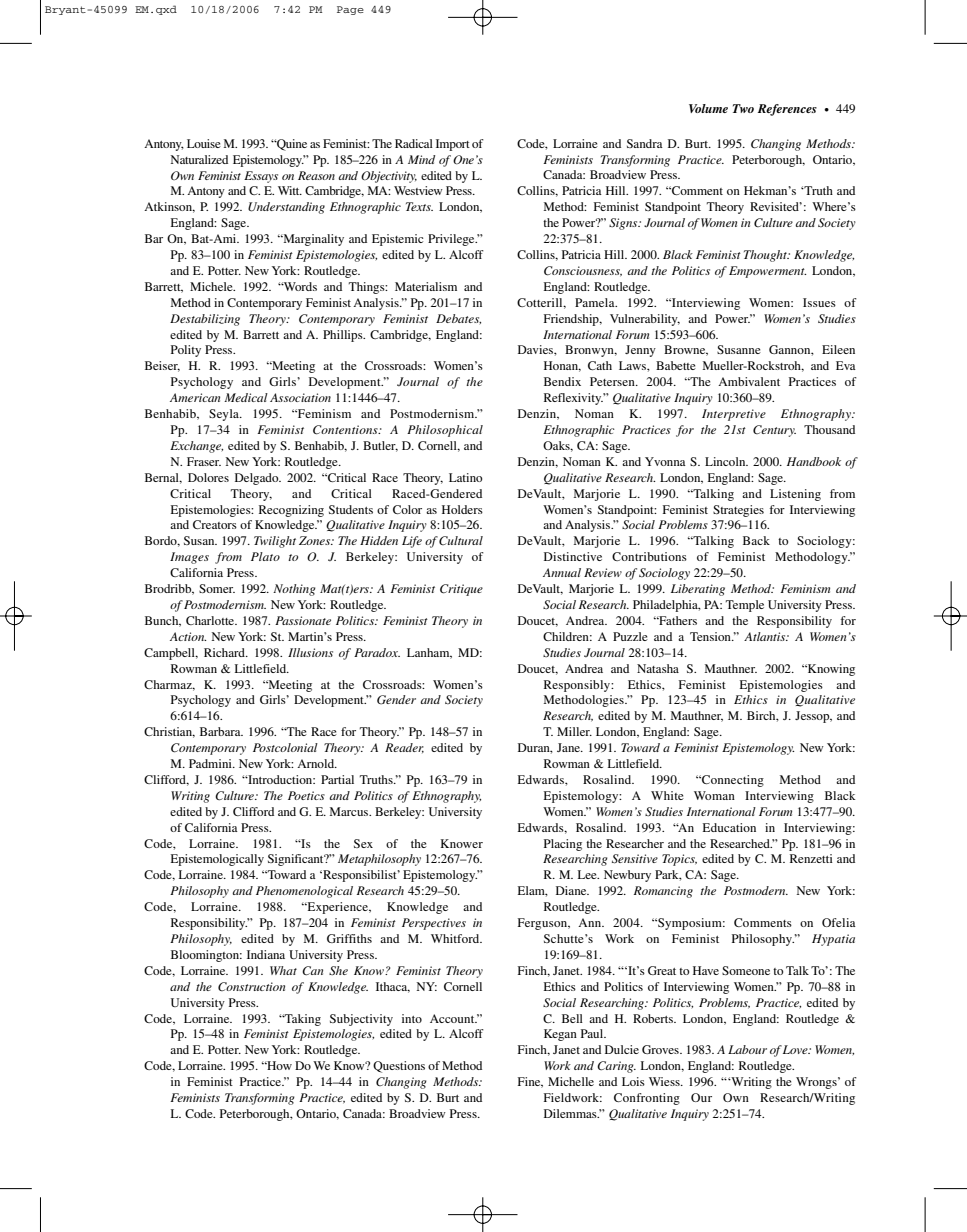 This screenshot has height=1232, width=967. I want to click on Michele, so click(212, 286).
